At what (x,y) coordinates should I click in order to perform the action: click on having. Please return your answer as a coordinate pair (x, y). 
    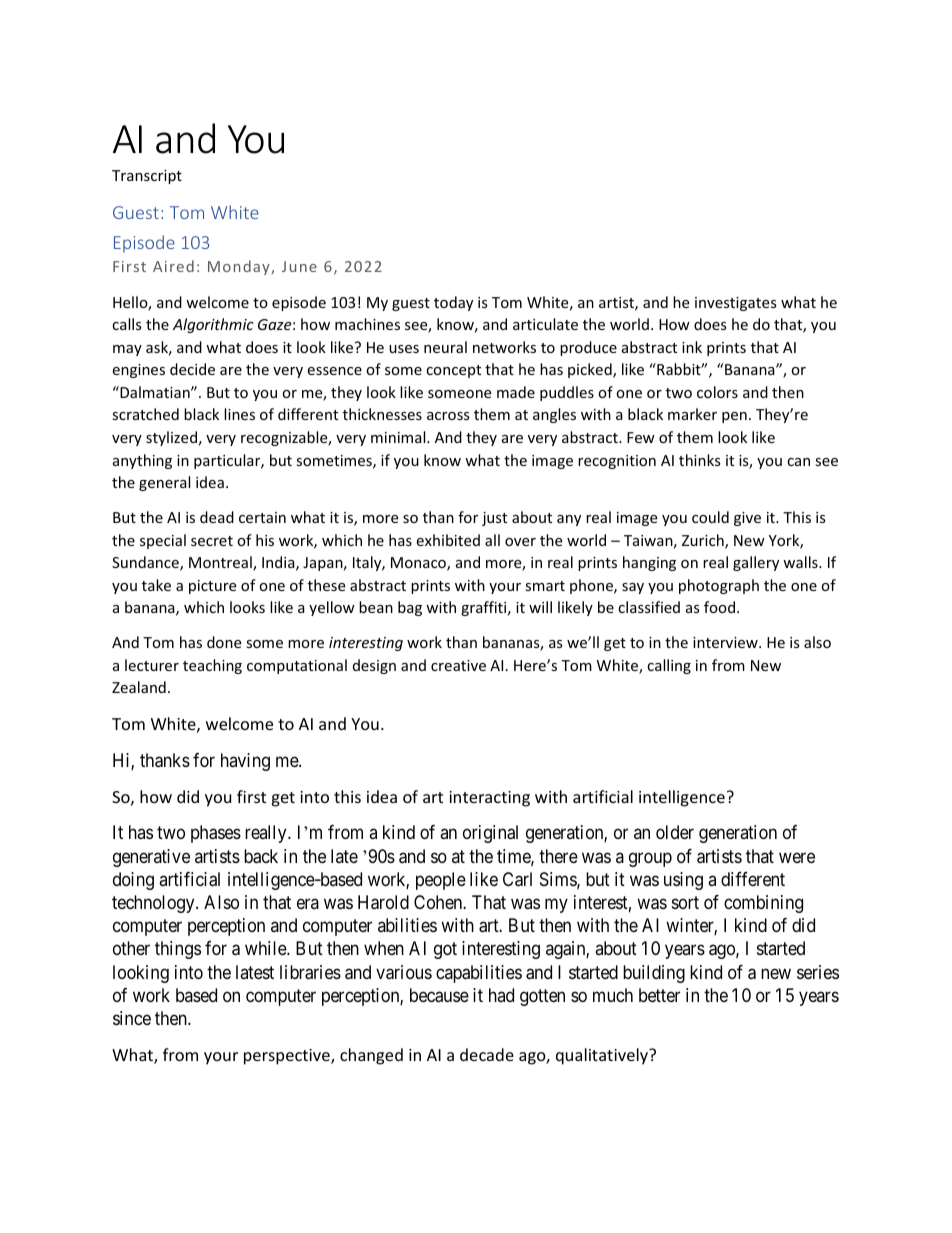
    Looking at the image, I should click on (245, 762).
